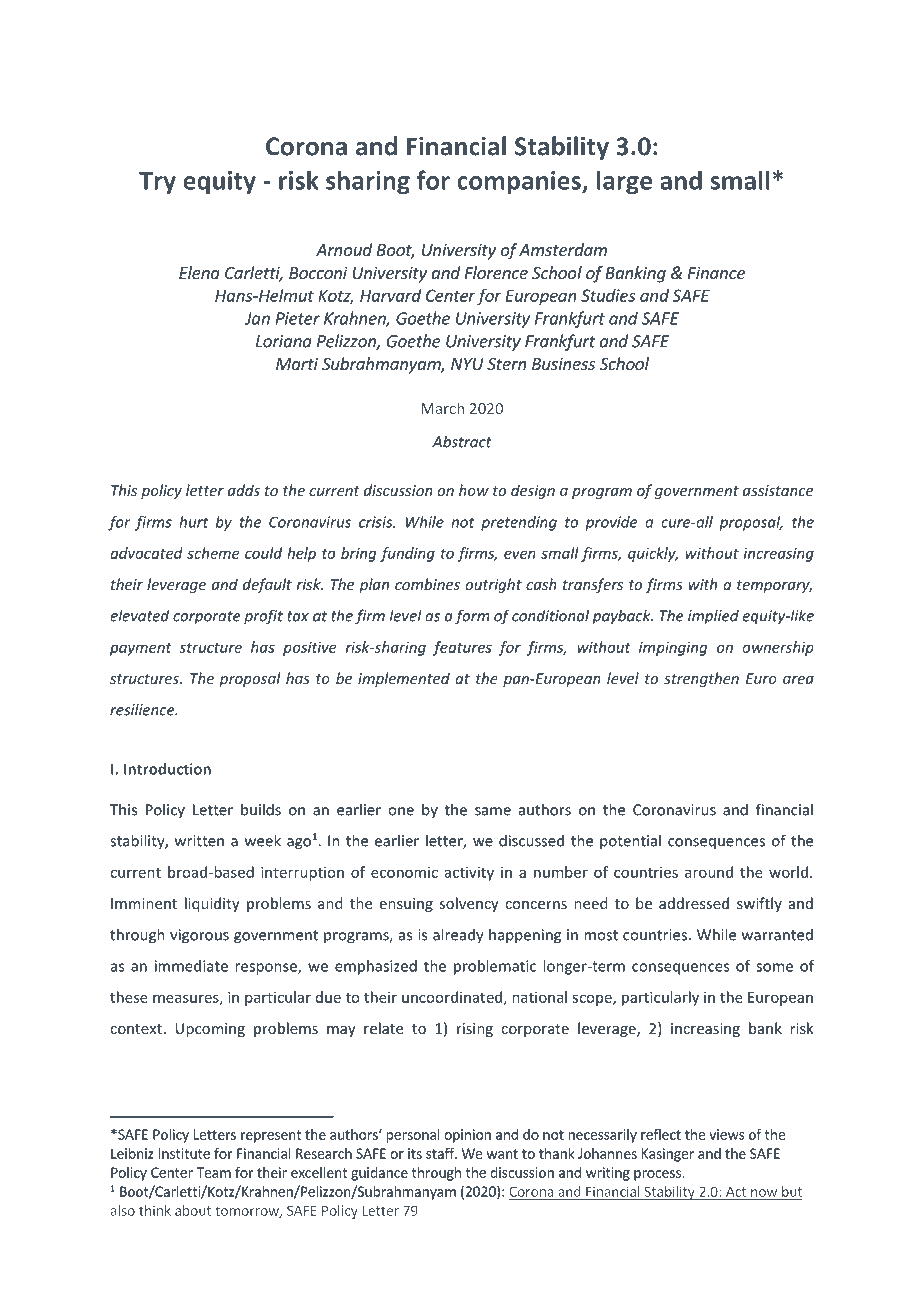  Describe the element at coordinates (199, 841) in the image. I see `written` at that location.
